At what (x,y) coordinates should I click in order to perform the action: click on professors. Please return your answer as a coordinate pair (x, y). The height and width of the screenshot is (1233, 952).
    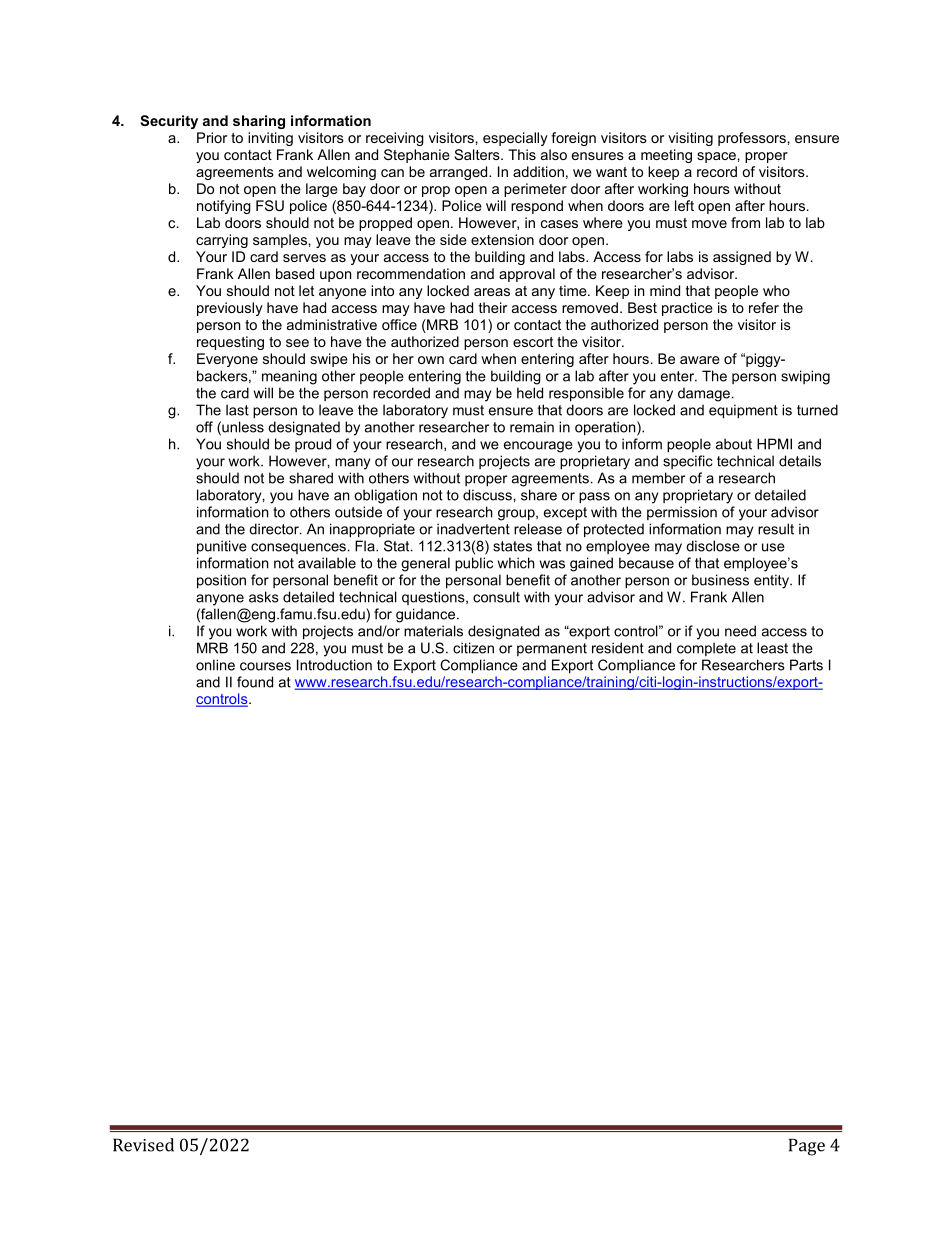
    Looking at the image, I should click on (752, 139).
